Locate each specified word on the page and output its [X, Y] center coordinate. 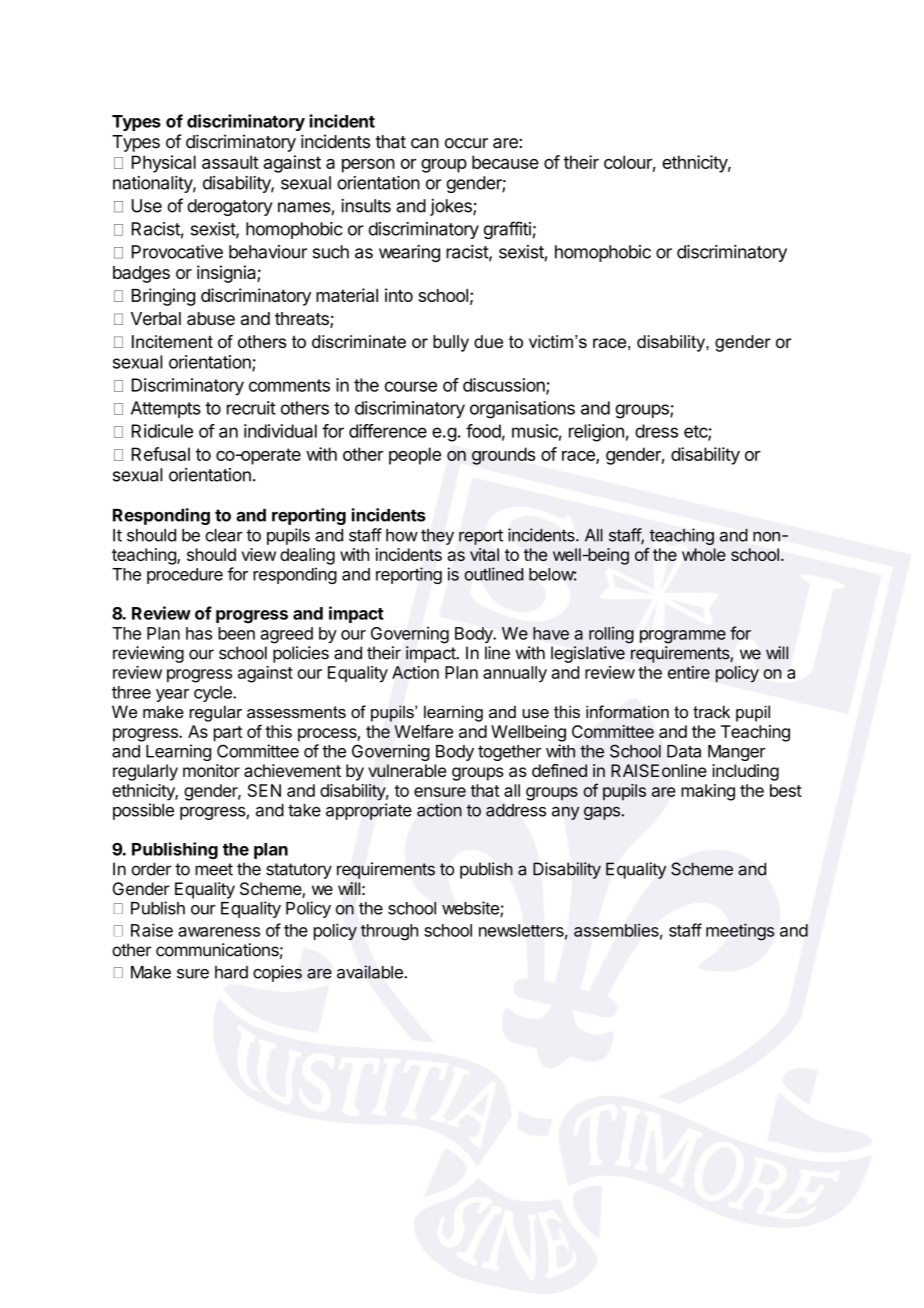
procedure [185, 576]
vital [484, 554]
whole [704, 554]
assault [230, 162]
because [505, 162]
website [471, 909]
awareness [219, 932]
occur [466, 143]
